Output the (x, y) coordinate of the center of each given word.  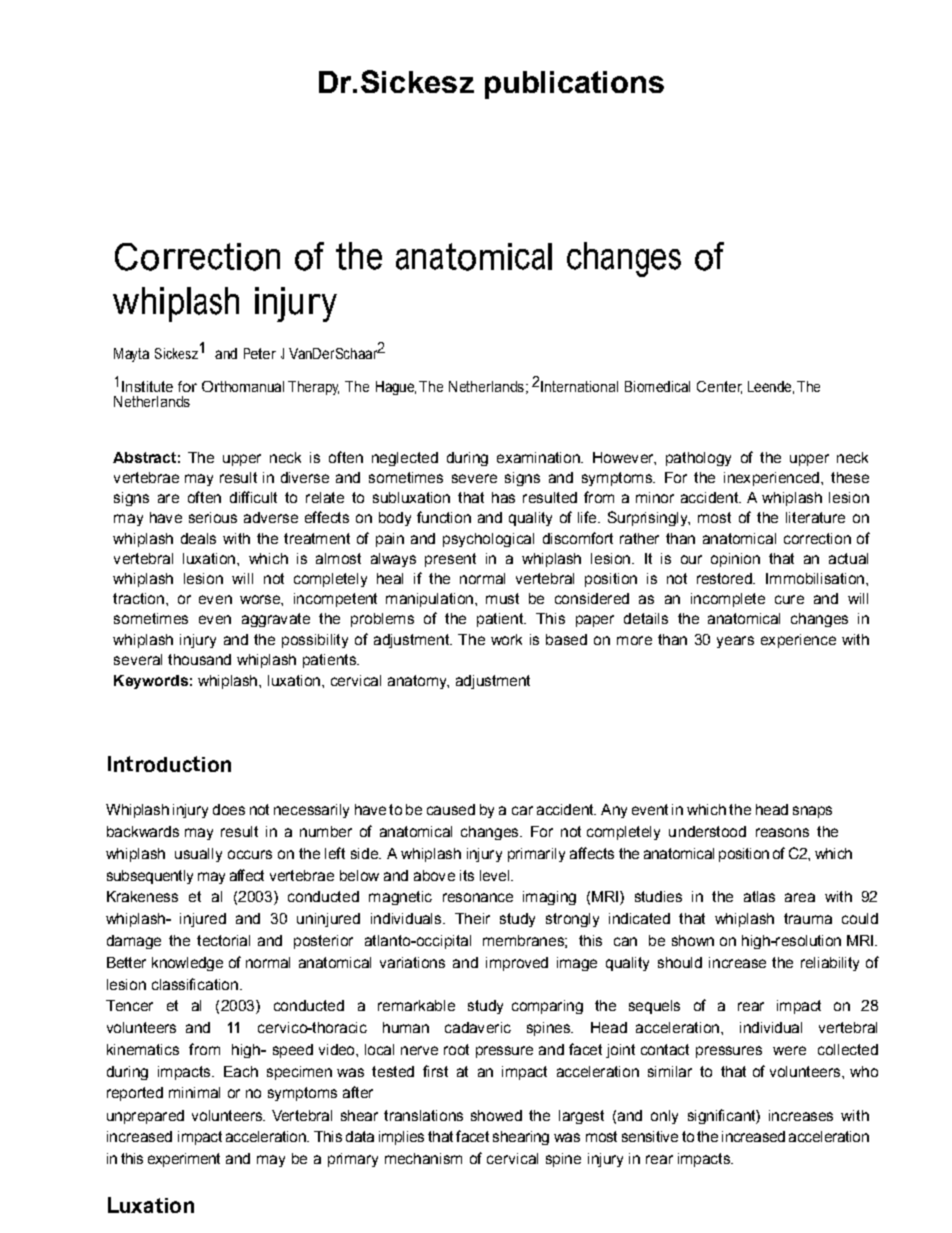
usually (198, 855)
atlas (759, 896)
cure (789, 599)
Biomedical (657, 386)
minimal (194, 1092)
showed (496, 1115)
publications (574, 85)
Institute (147, 386)
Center (719, 387)
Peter (260, 353)
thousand (199, 659)
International (579, 386)
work (506, 639)
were (789, 1050)
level (494, 875)
